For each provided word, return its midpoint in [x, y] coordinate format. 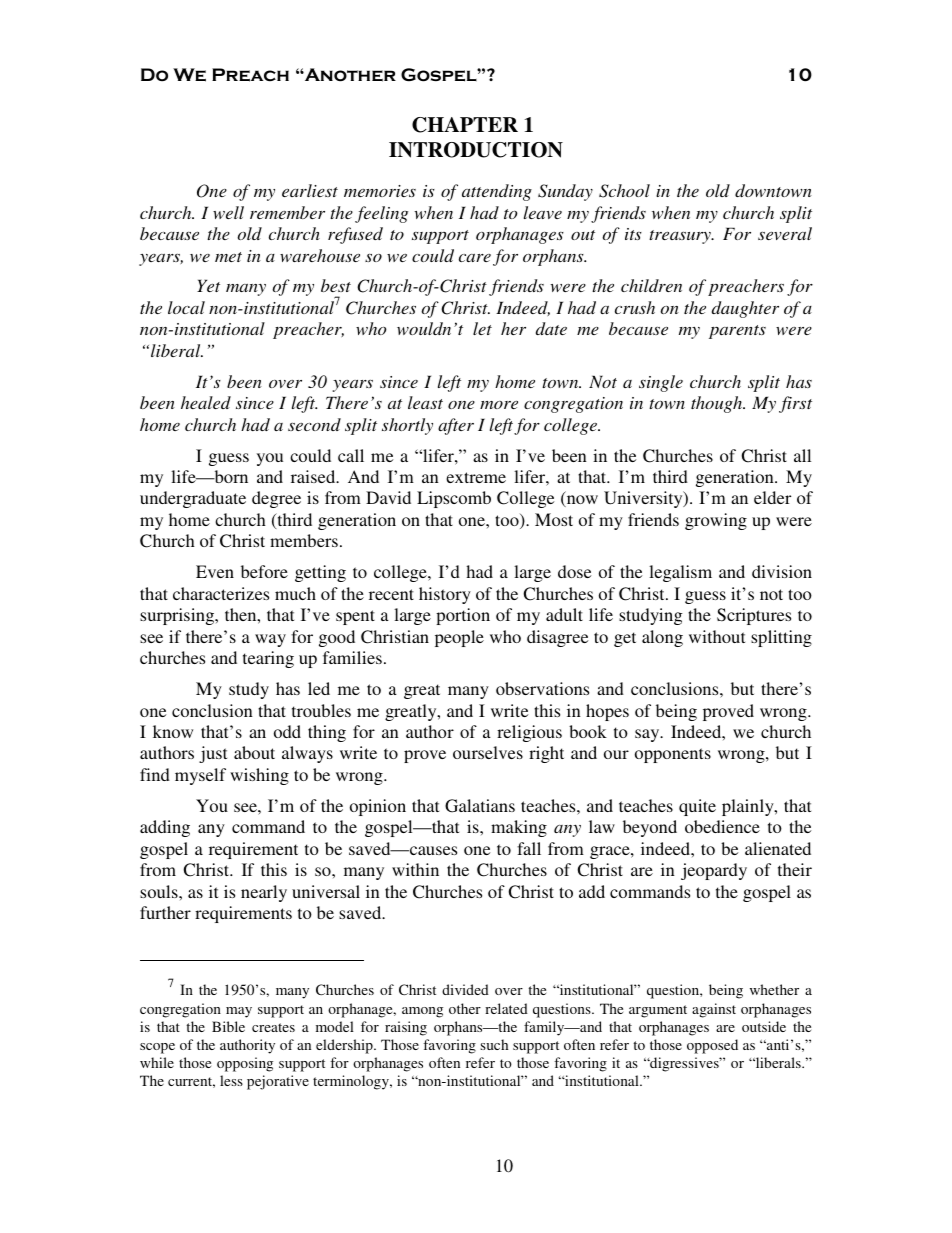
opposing [245, 1064]
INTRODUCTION [476, 150]
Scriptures [754, 616]
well [228, 212]
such [494, 1044]
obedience [722, 826]
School [624, 191]
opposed [712, 1046]
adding [165, 828]
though [718, 404]
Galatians [480, 806]
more [499, 405]
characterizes [221, 593]
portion [463, 616]
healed [206, 402]
